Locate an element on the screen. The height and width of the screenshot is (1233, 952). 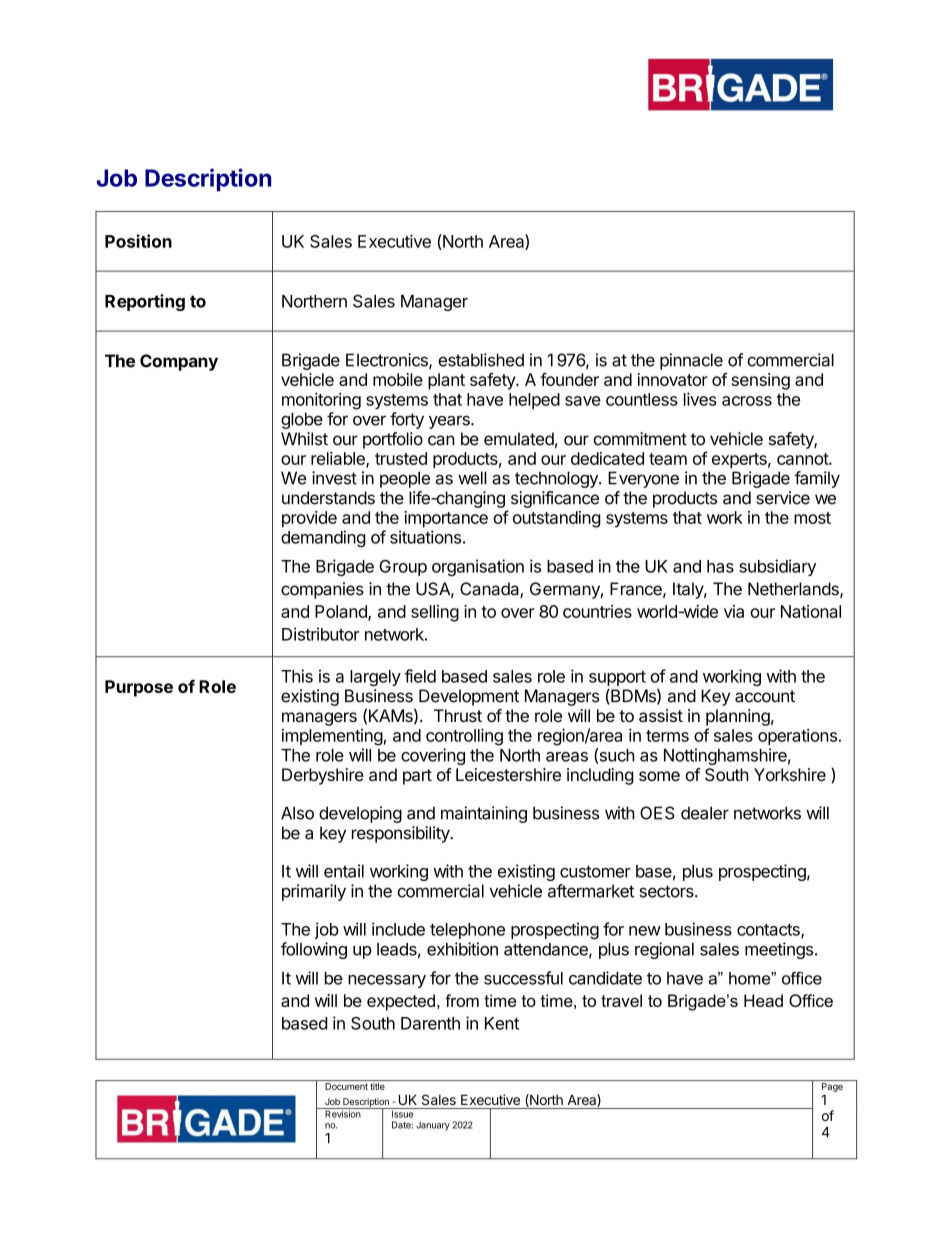
Development is located at coordinates (469, 697).
